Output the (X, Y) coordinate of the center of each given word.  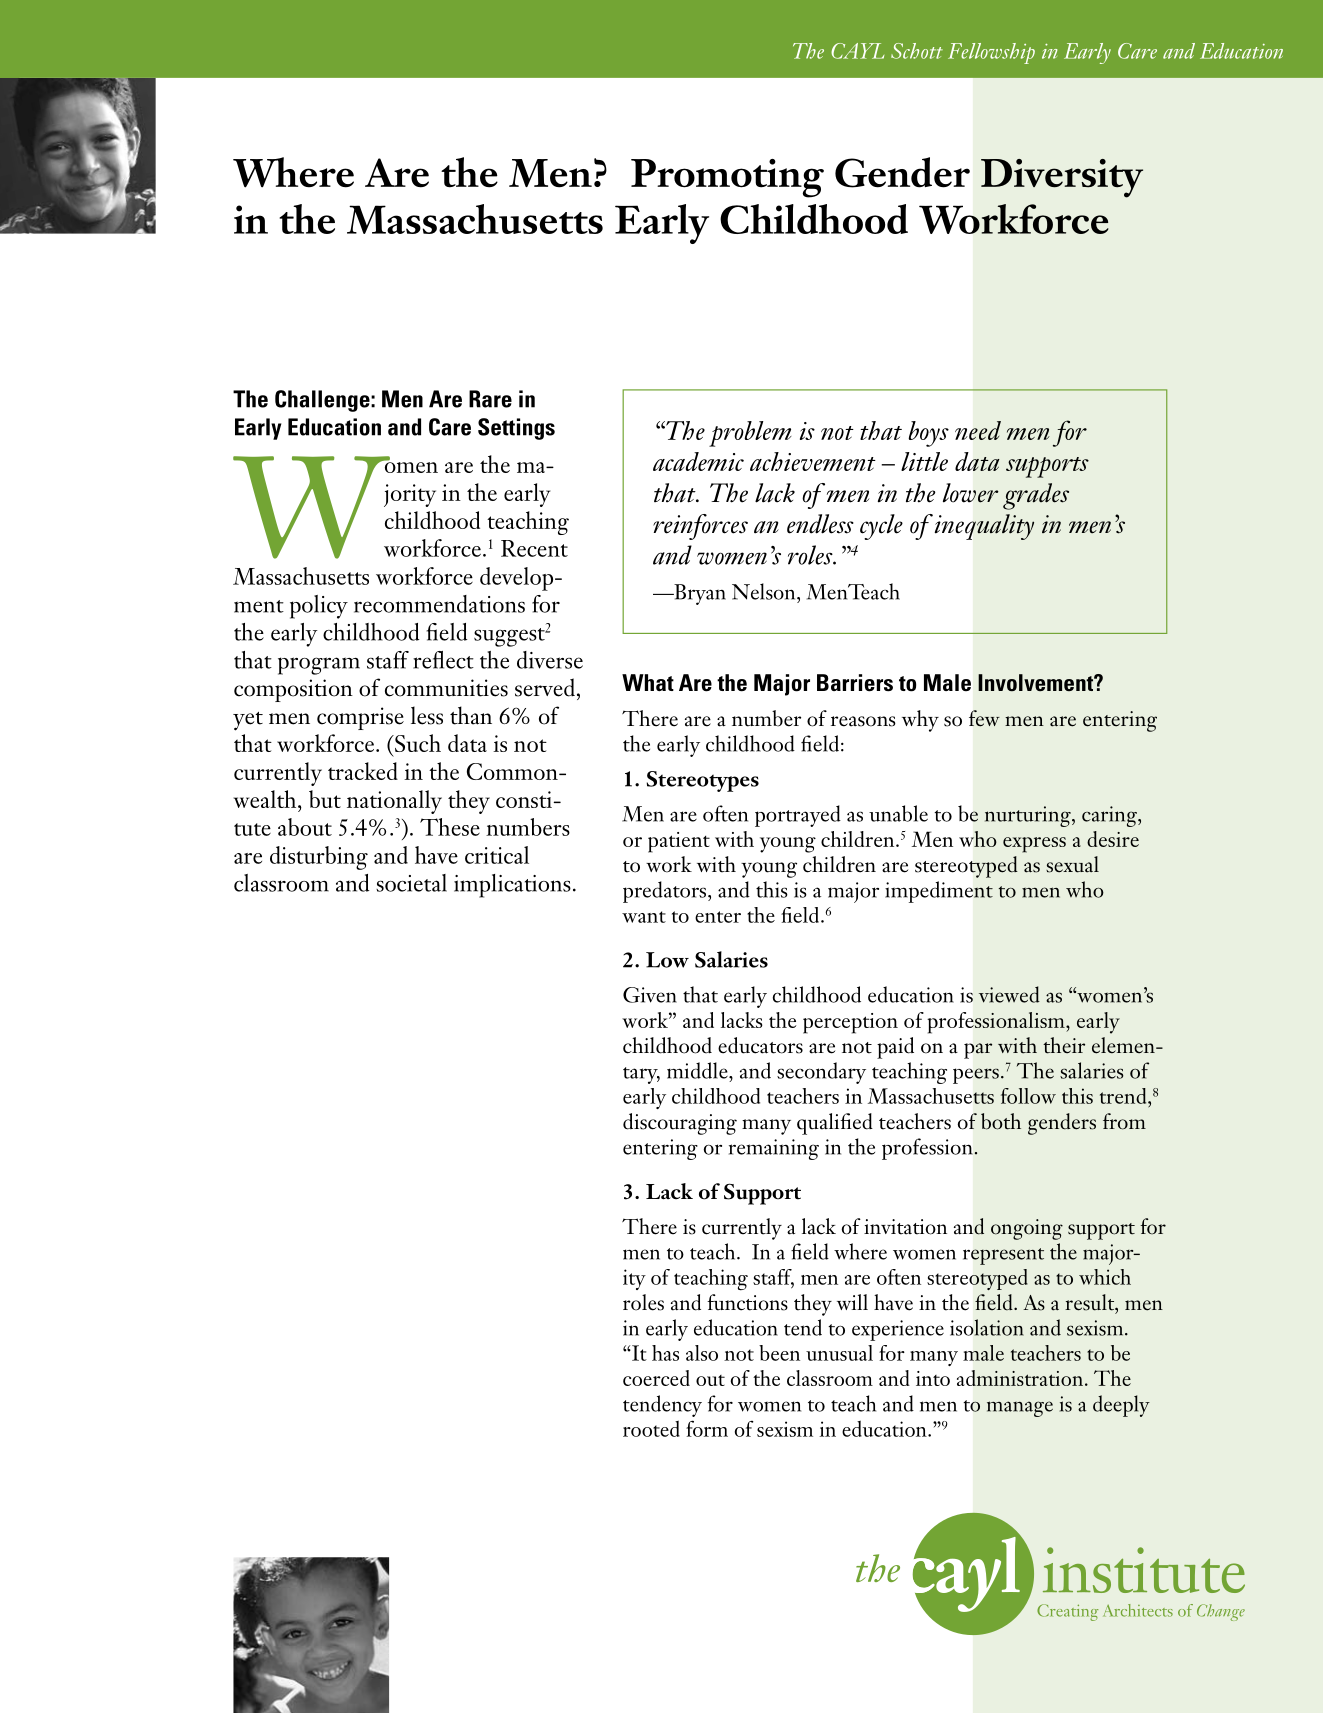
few (984, 718)
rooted (651, 1428)
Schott (917, 51)
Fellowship (991, 53)
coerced (656, 1378)
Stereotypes (703, 781)
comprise (360, 718)
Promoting (727, 178)
